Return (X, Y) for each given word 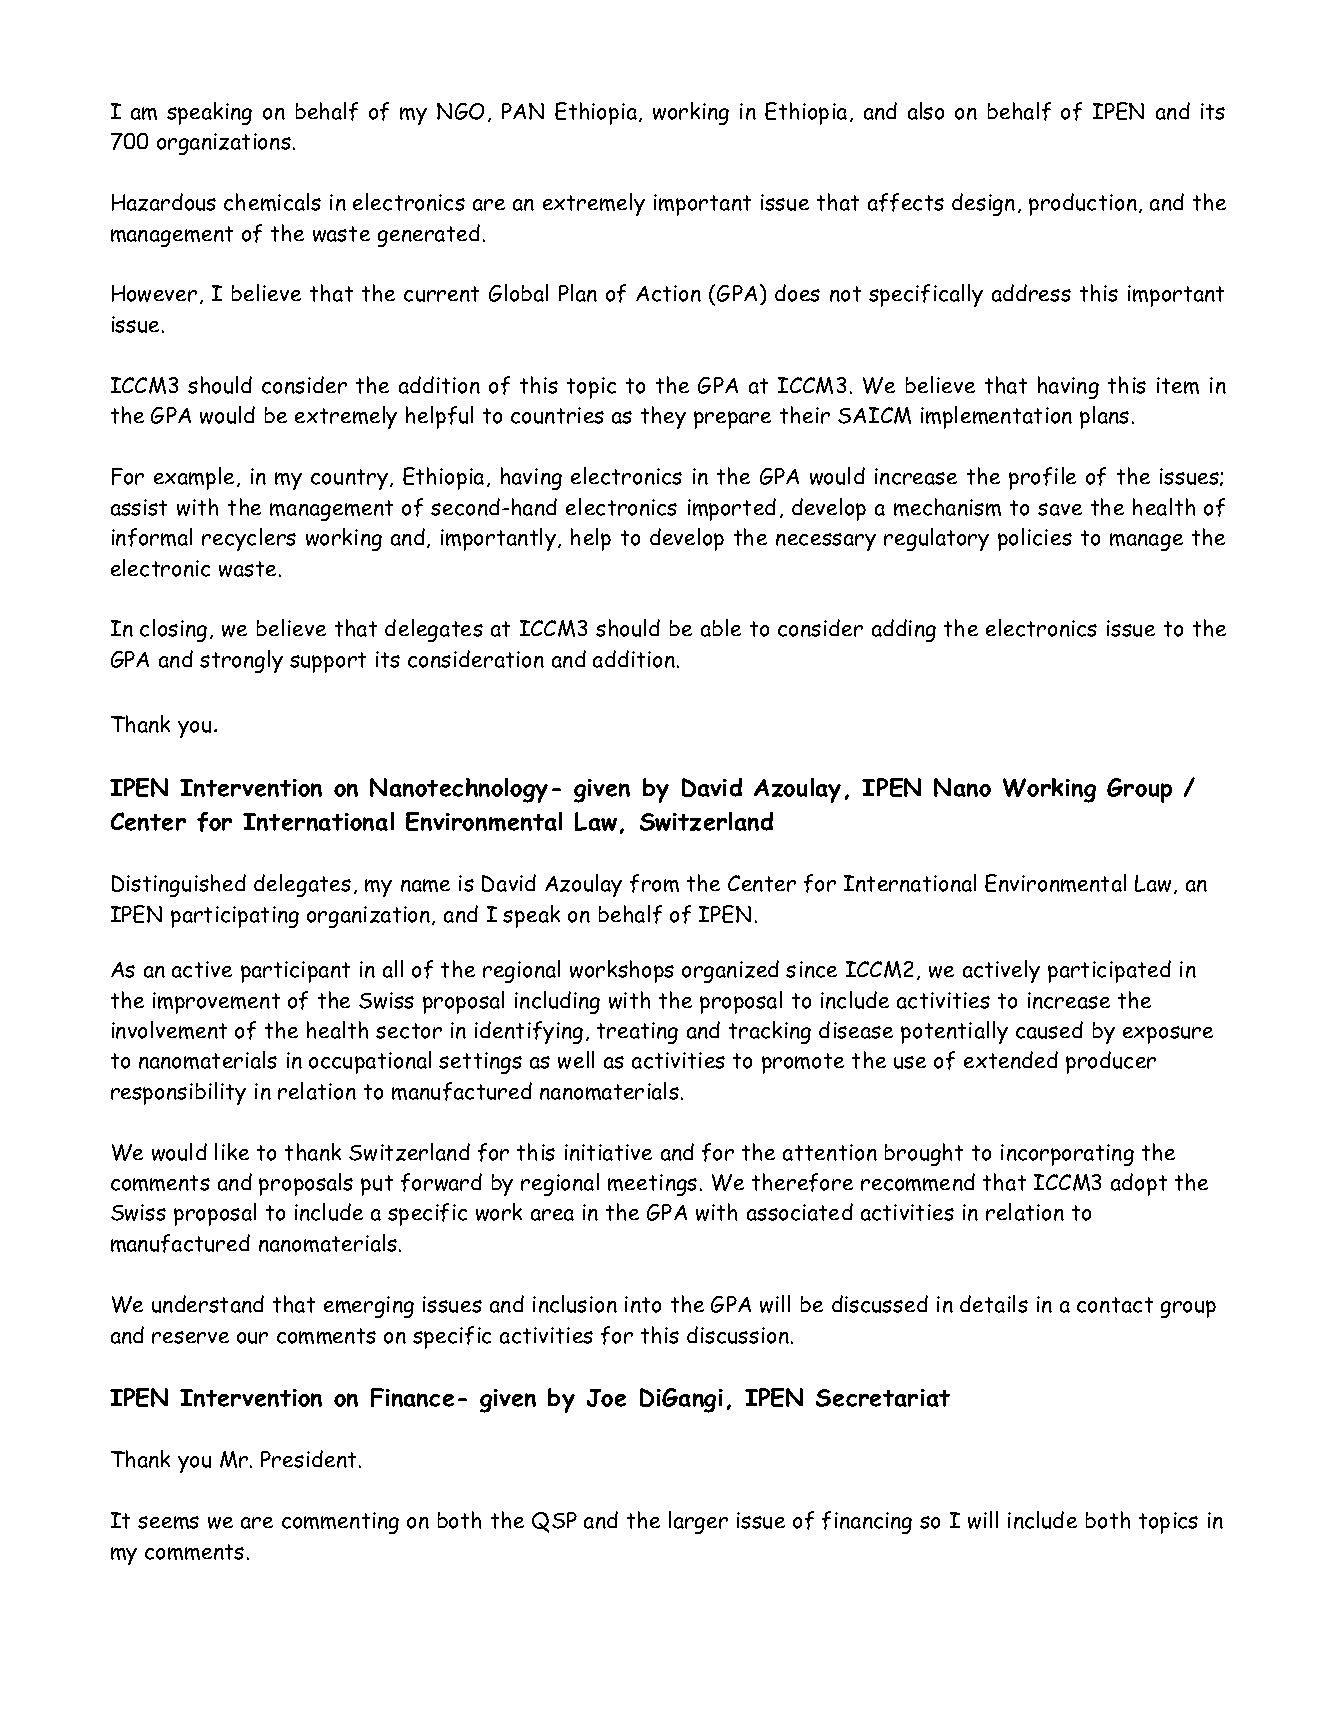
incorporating (1067, 1155)
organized (730, 971)
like (232, 1151)
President (310, 1459)
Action (668, 293)
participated (1109, 971)
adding (904, 630)
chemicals (272, 202)
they (663, 417)
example (196, 478)
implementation (996, 417)
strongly (241, 661)
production (1083, 204)
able (721, 628)
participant (295, 972)
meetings (652, 1185)
